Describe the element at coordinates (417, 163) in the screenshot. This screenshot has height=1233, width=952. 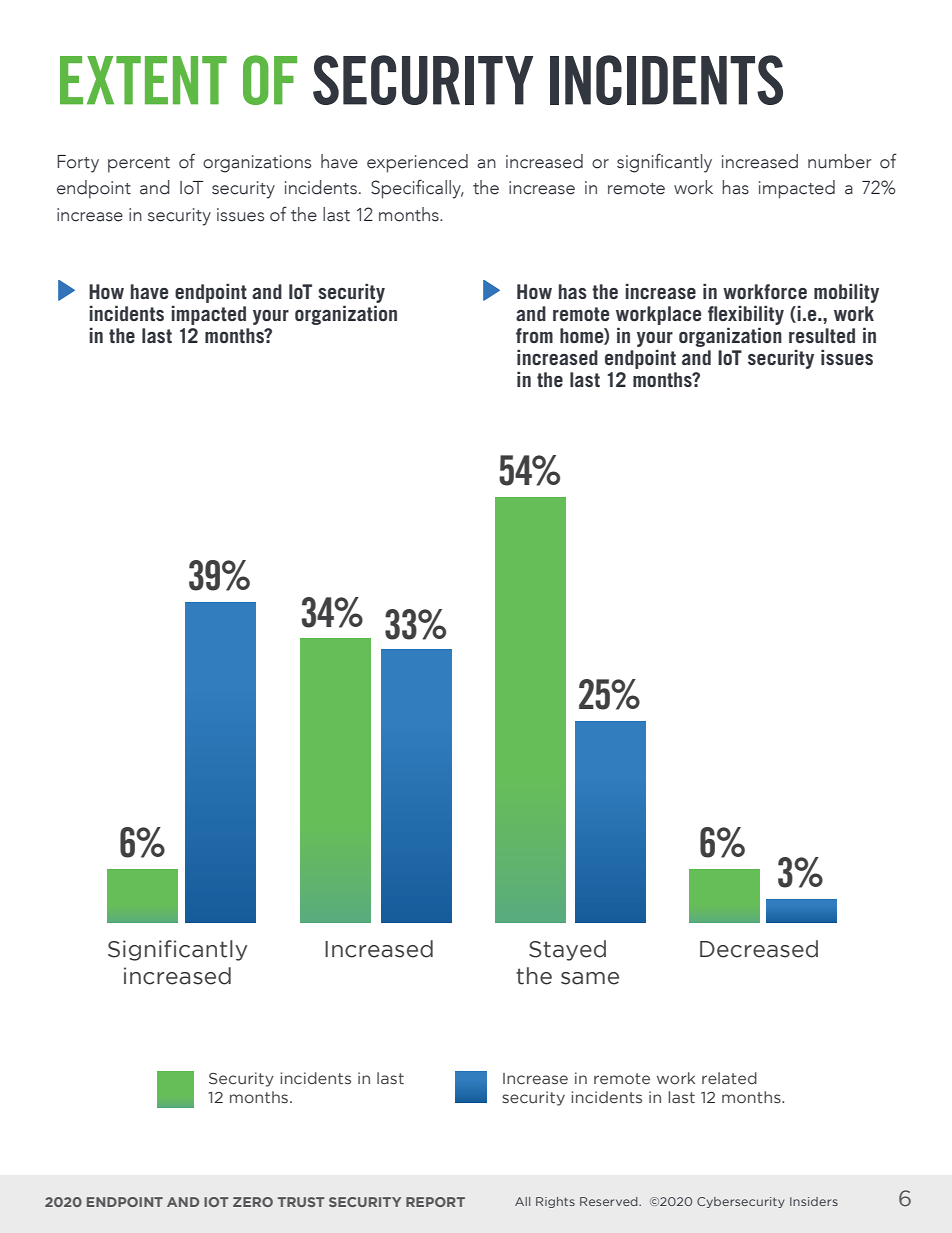
I see `experienced` at that location.
